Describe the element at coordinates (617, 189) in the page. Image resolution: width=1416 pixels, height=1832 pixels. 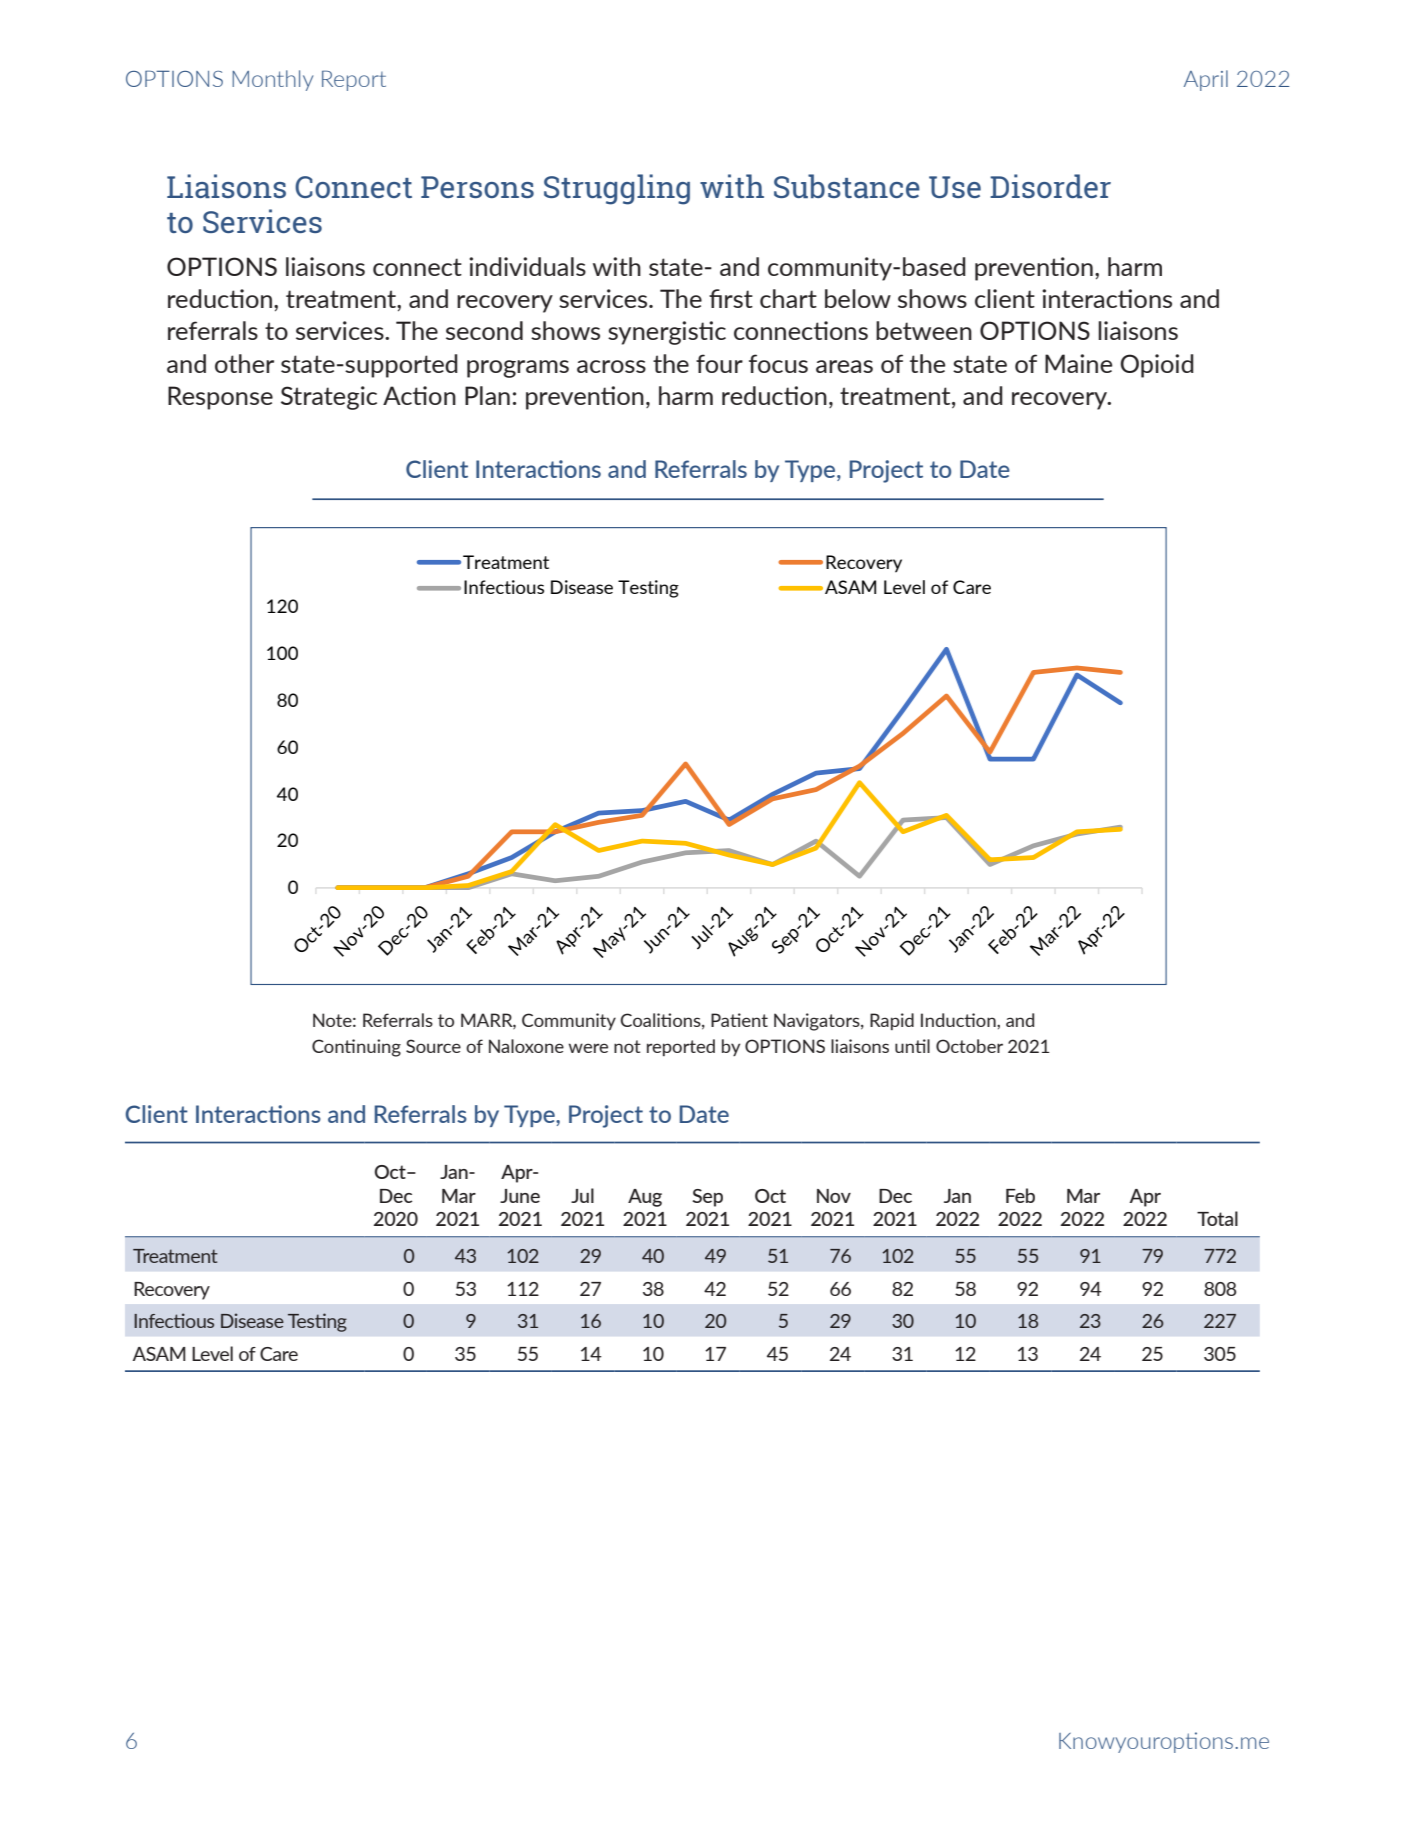
I see `Struggling` at that location.
